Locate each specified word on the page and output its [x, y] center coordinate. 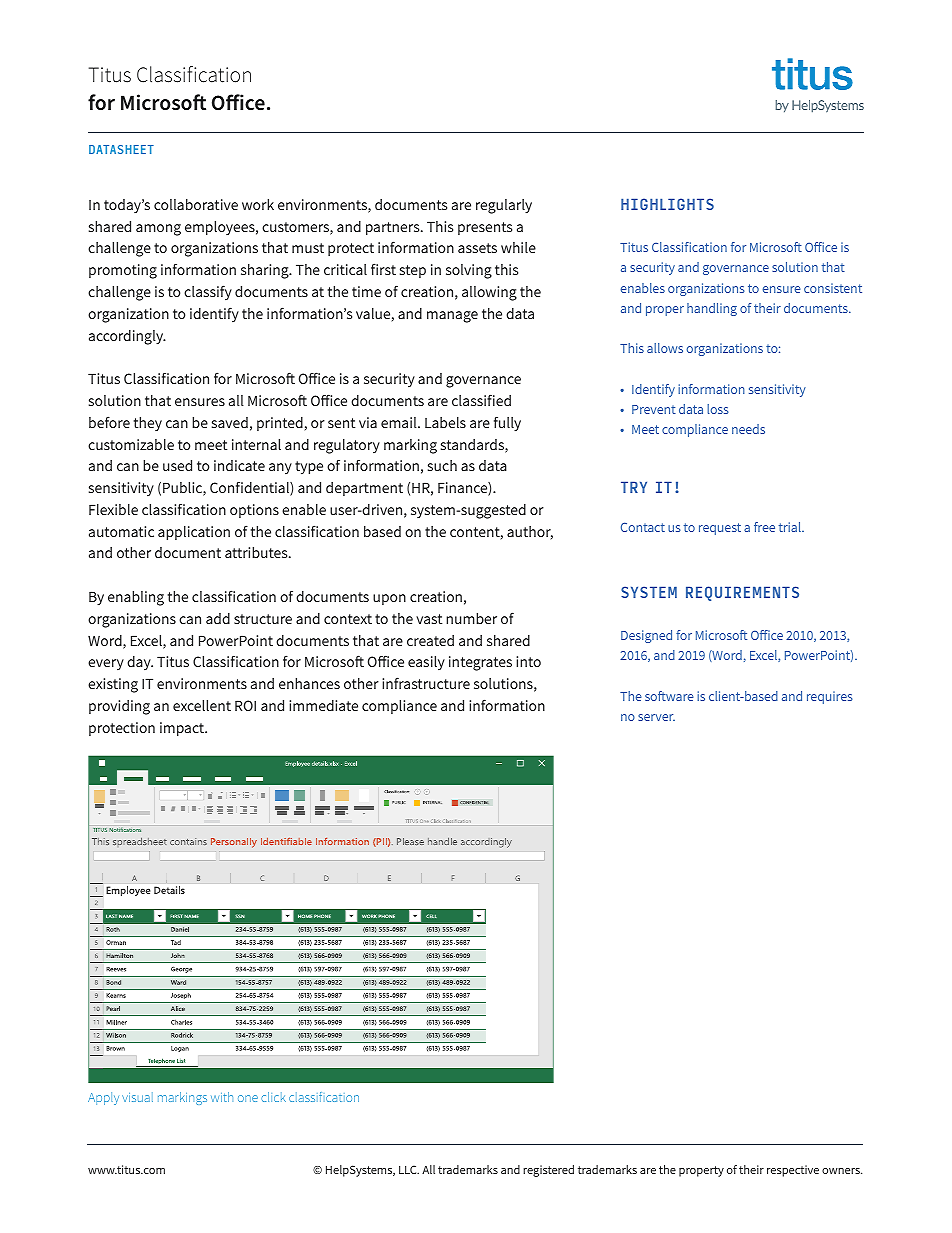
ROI [245, 705]
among [158, 230]
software [669, 696]
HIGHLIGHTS [667, 204]
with [222, 1097]
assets [477, 248]
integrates [480, 663]
